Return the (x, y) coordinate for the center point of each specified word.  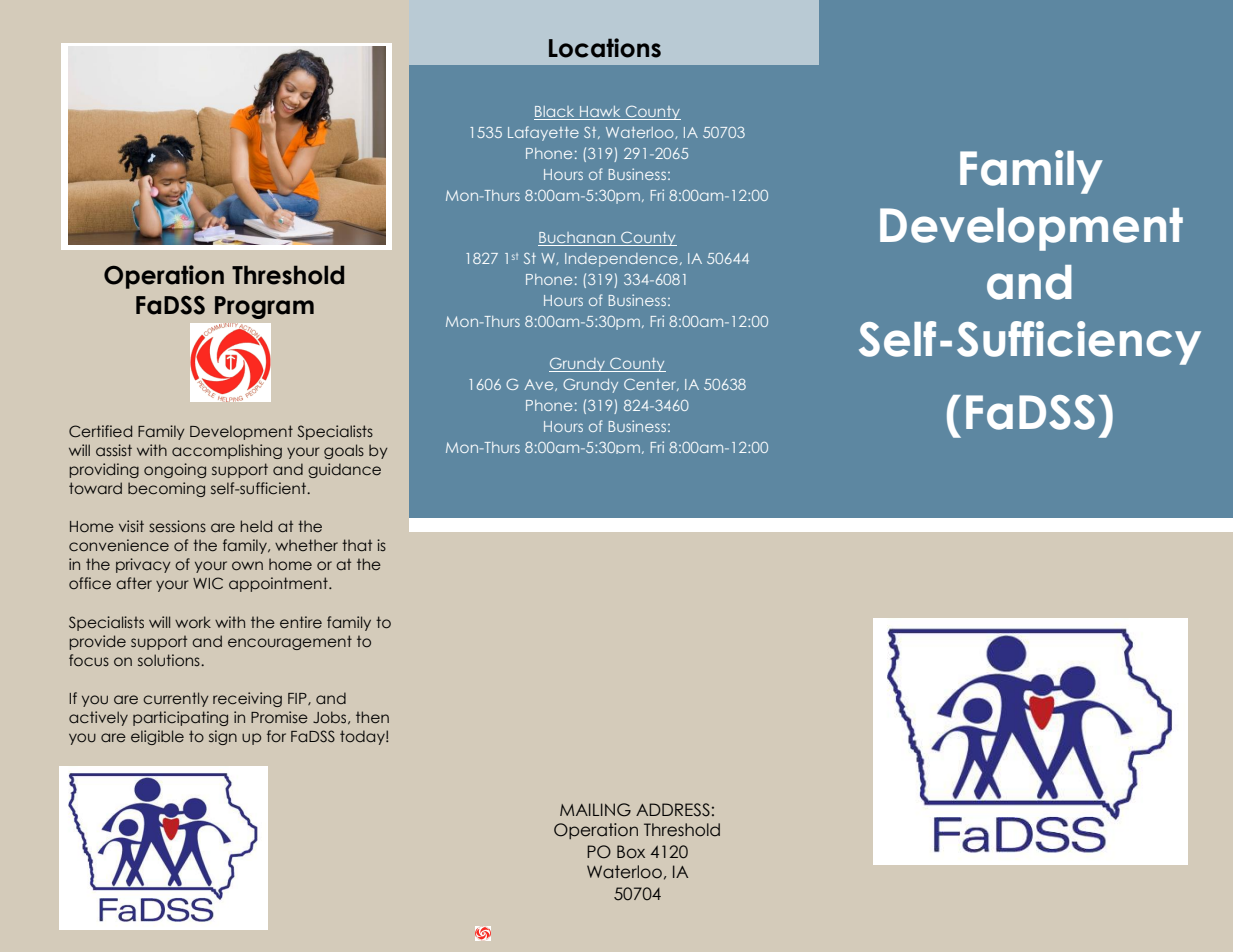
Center (651, 385)
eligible (157, 737)
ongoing (175, 470)
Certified (100, 431)
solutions (170, 660)
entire (301, 622)
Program (264, 307)
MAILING (595, 810)
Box (631, 852)
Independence (621, 260)
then (372, 717)
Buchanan (578, 239)
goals (344, 451)
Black (555, 113)
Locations (605, 48)
